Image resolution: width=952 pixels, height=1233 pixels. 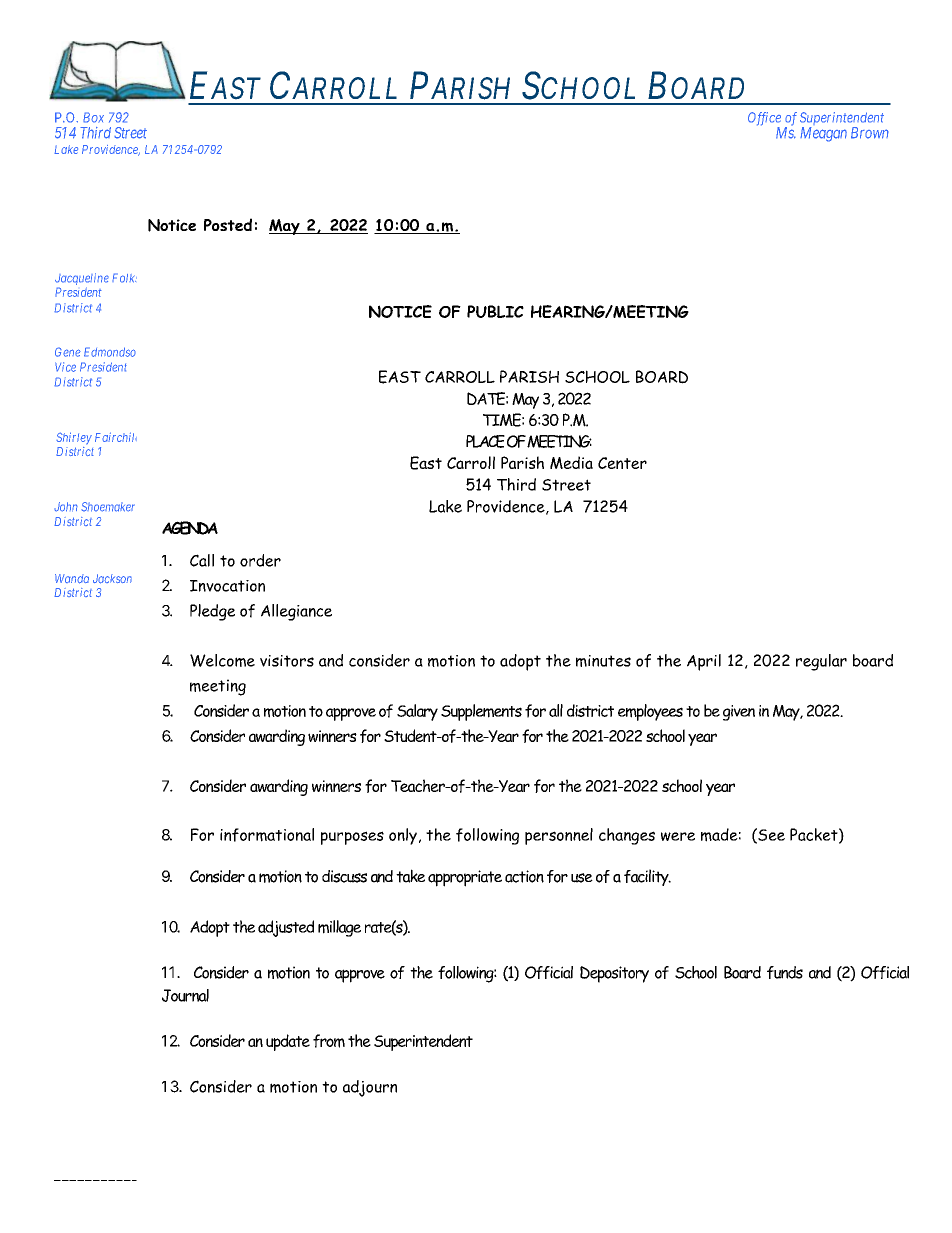 What do you see at coordinates (112, 579) in the document?
I see `Jackson` at bounding box center [112, 579].
